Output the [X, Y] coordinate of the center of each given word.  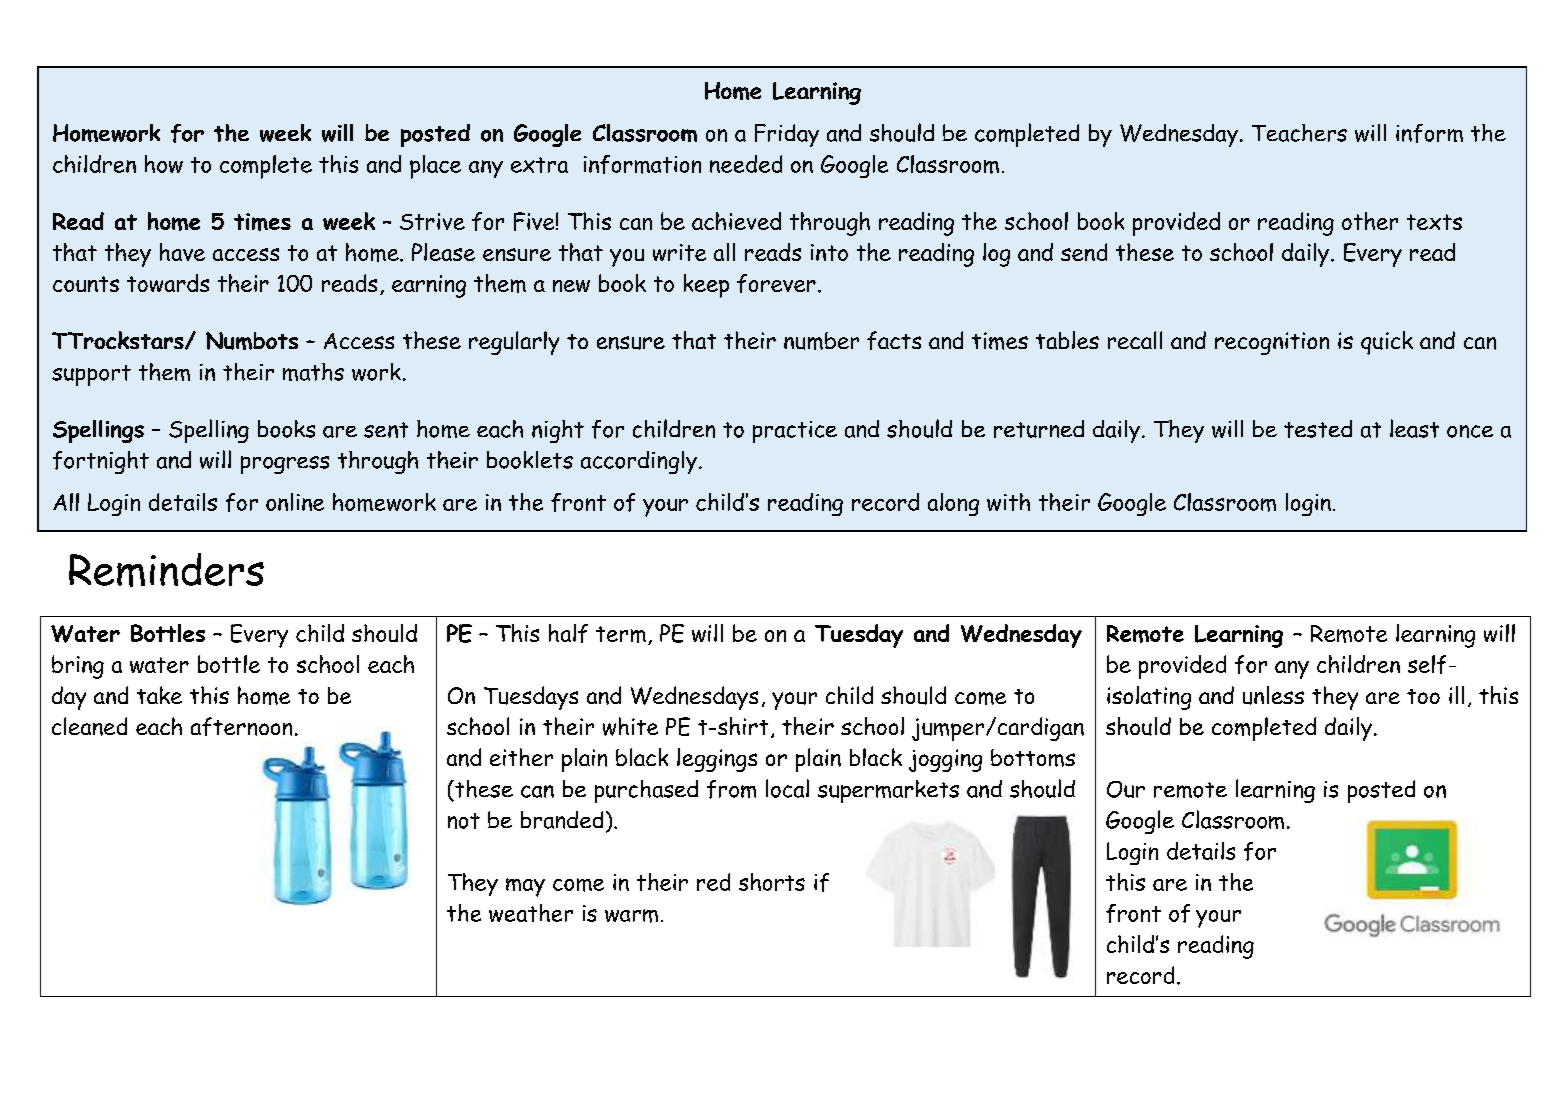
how [164, 164]
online [295, 502]
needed [746, 164]
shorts [772, 882]
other [1370, 221]
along [953, 504]
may [525, 887]
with [1008, 502]
